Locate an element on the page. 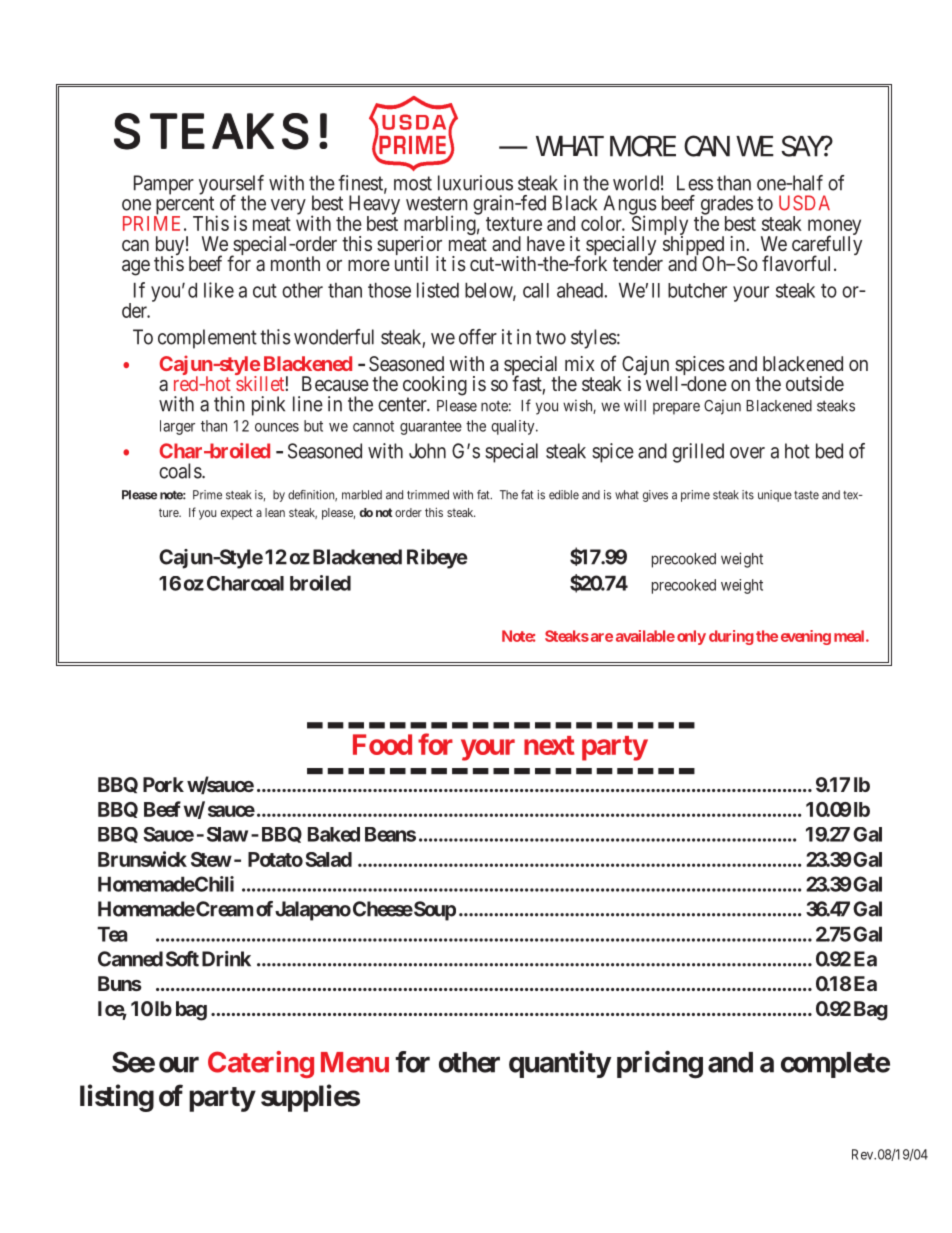 The width and height of the image is (952, 1233). guarantee is located at coordinates (431, 428).
